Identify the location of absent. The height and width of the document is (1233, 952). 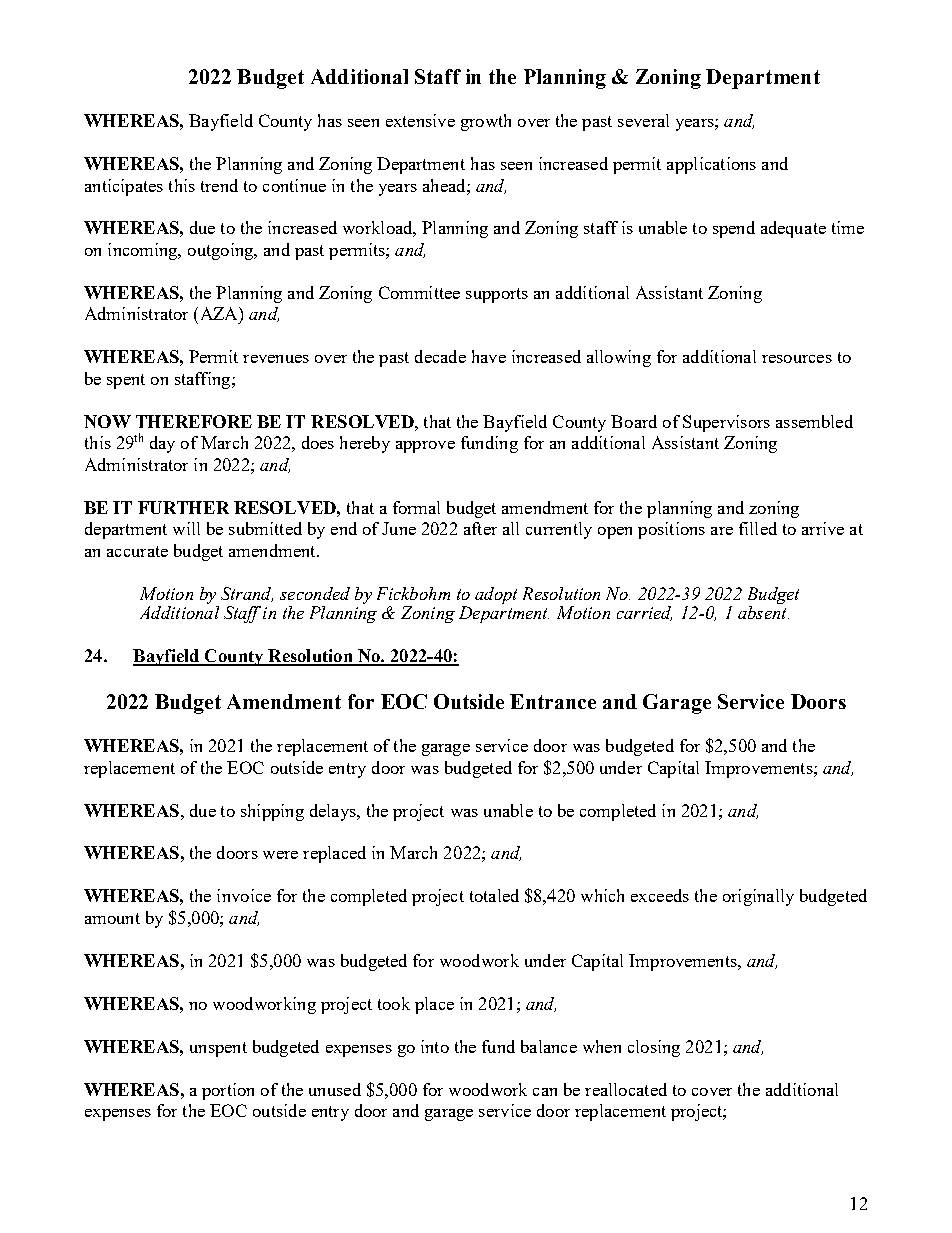
(763, 612).
